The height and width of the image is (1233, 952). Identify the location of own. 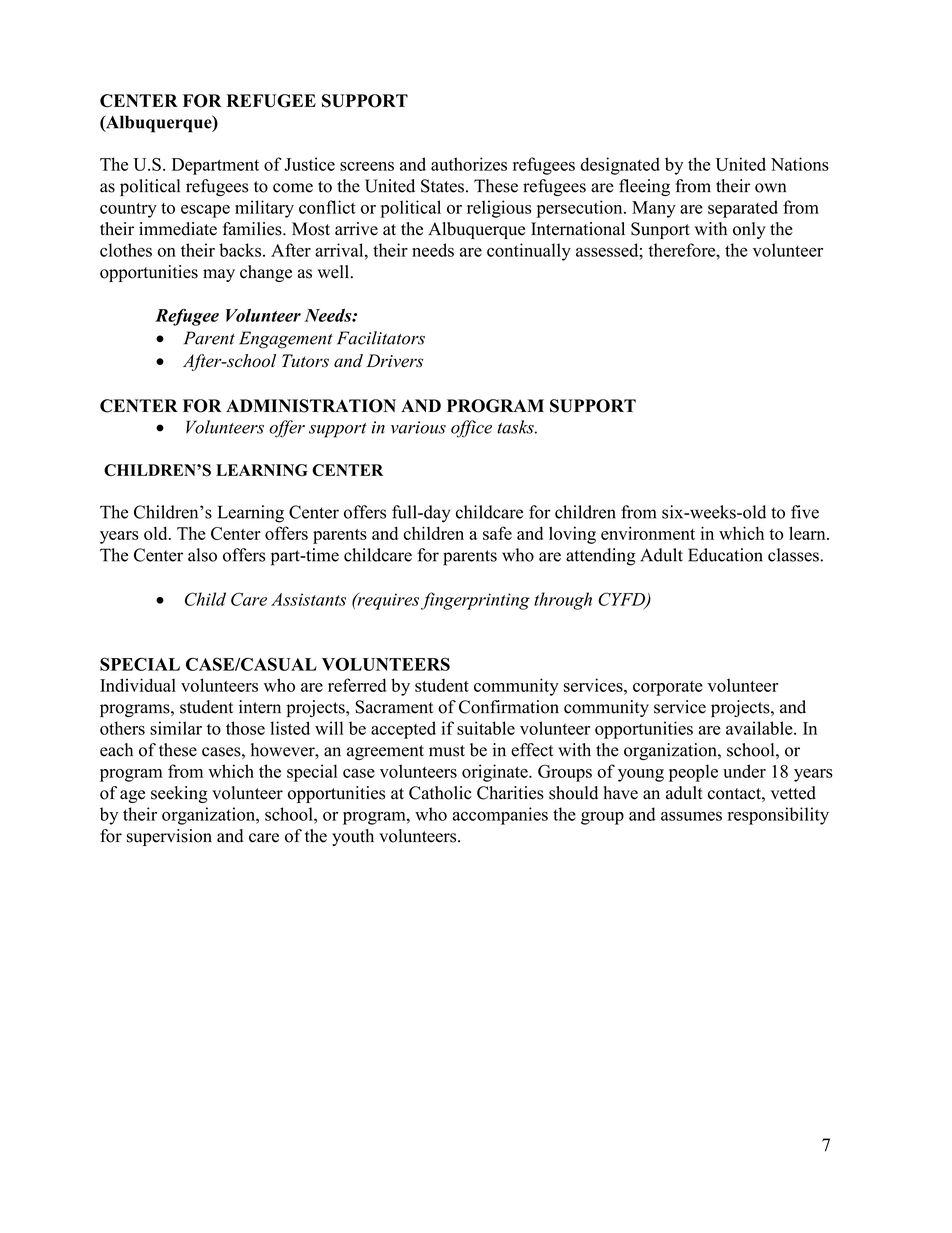
(770, 188).
